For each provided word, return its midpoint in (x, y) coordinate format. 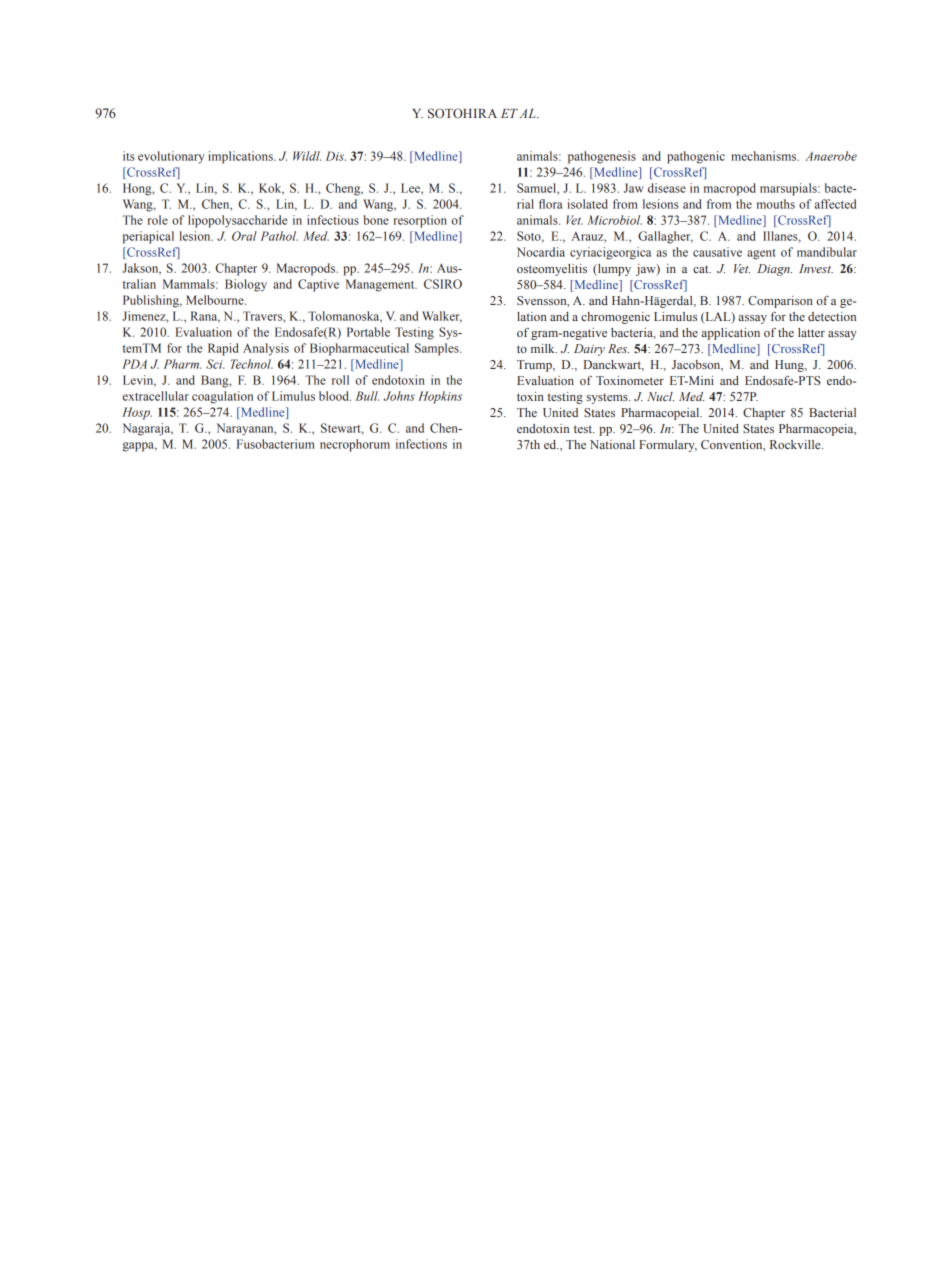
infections (421, 444)
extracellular (156, 396)
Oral (244, 236)
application (731, 334)
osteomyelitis (552, 270)
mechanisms (765, 156)
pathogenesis (602, 157)
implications (241, 157)
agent (761, 254)
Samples (438, 349)
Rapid (223, 349)
